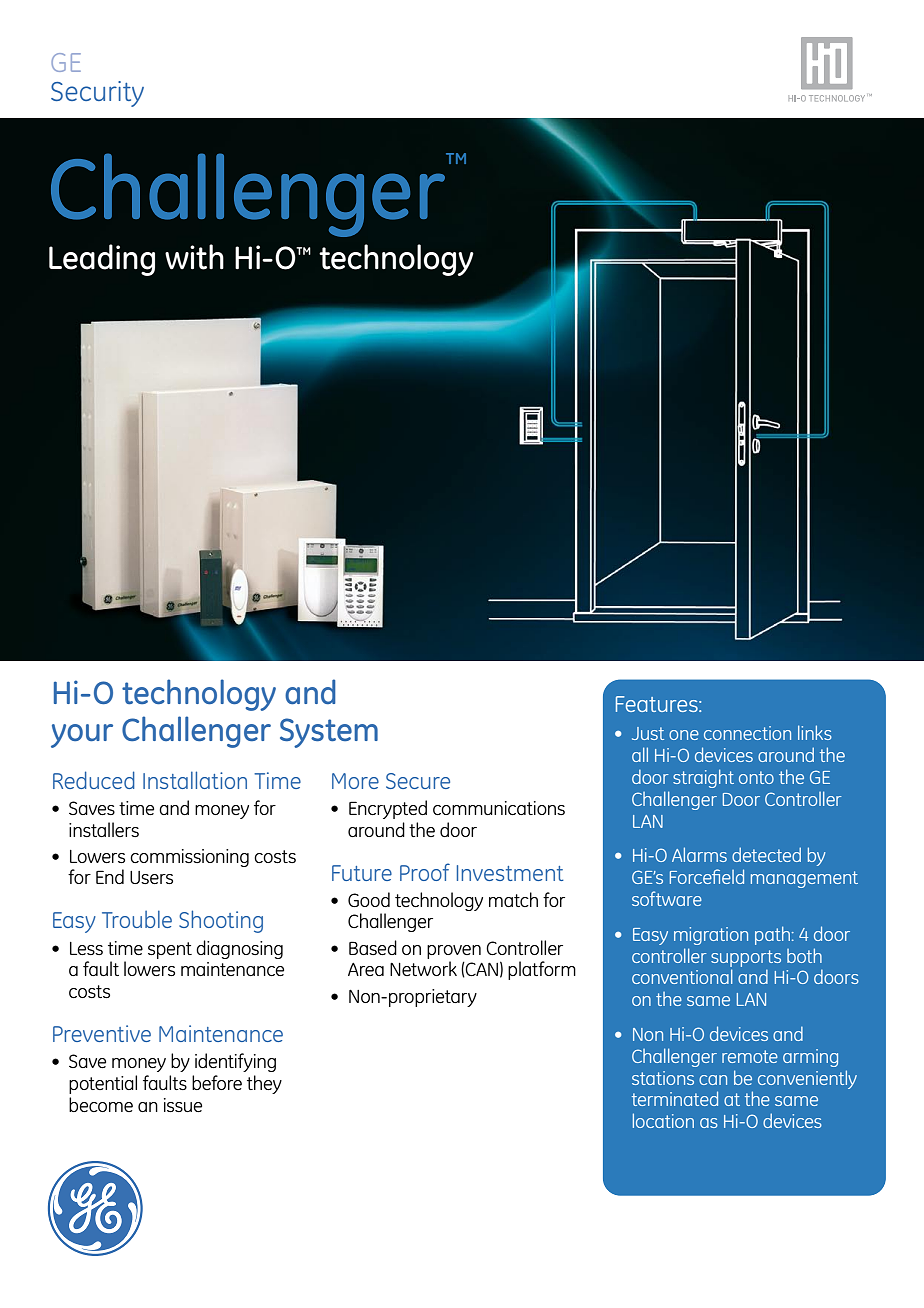 The height and width of the screenshot is (1308, 924). I want to click on Network, so click(423, 968).
